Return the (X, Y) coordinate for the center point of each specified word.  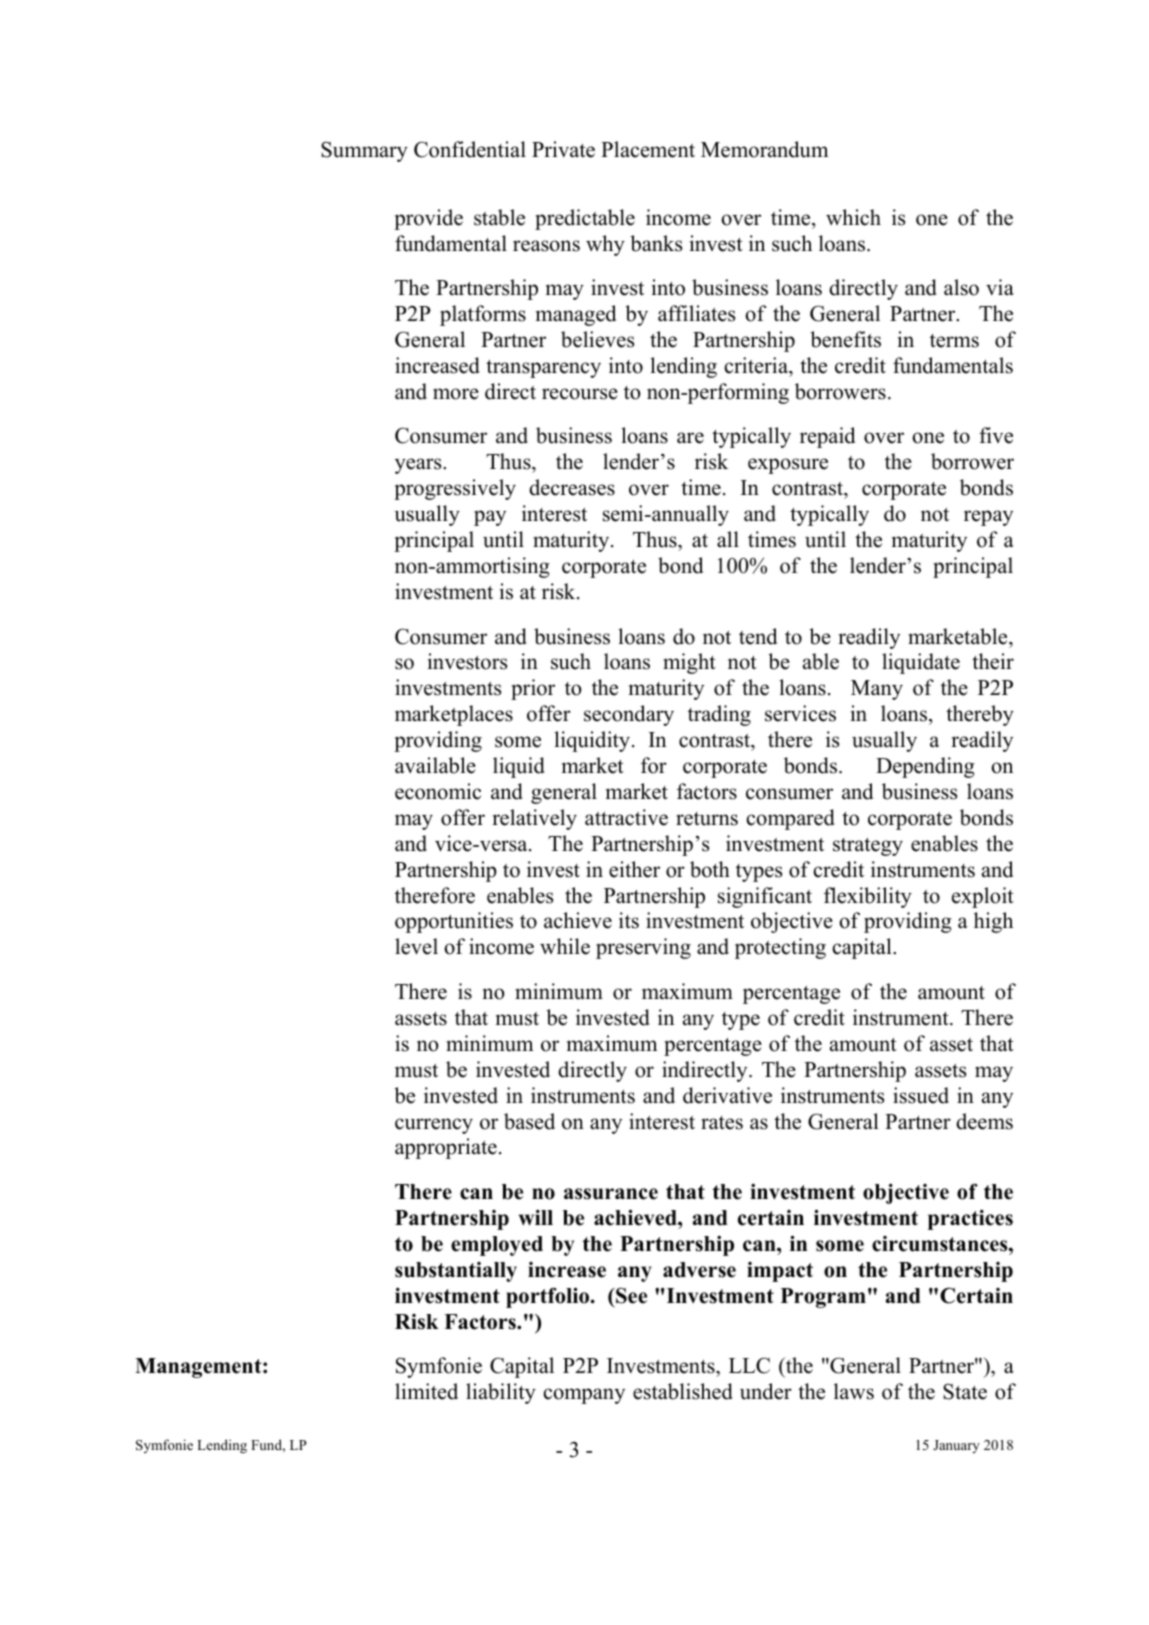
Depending (925, 767)
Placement (648, 149)
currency (434, 1126)
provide (428, 219)
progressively (455, 489)
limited (426, 1391)
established (683, 1391)
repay (988, 518)
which (853, 217)
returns (707, 819)
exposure (788, 466)
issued (921, 1095)
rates (722, 1123)
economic (438, 791)
